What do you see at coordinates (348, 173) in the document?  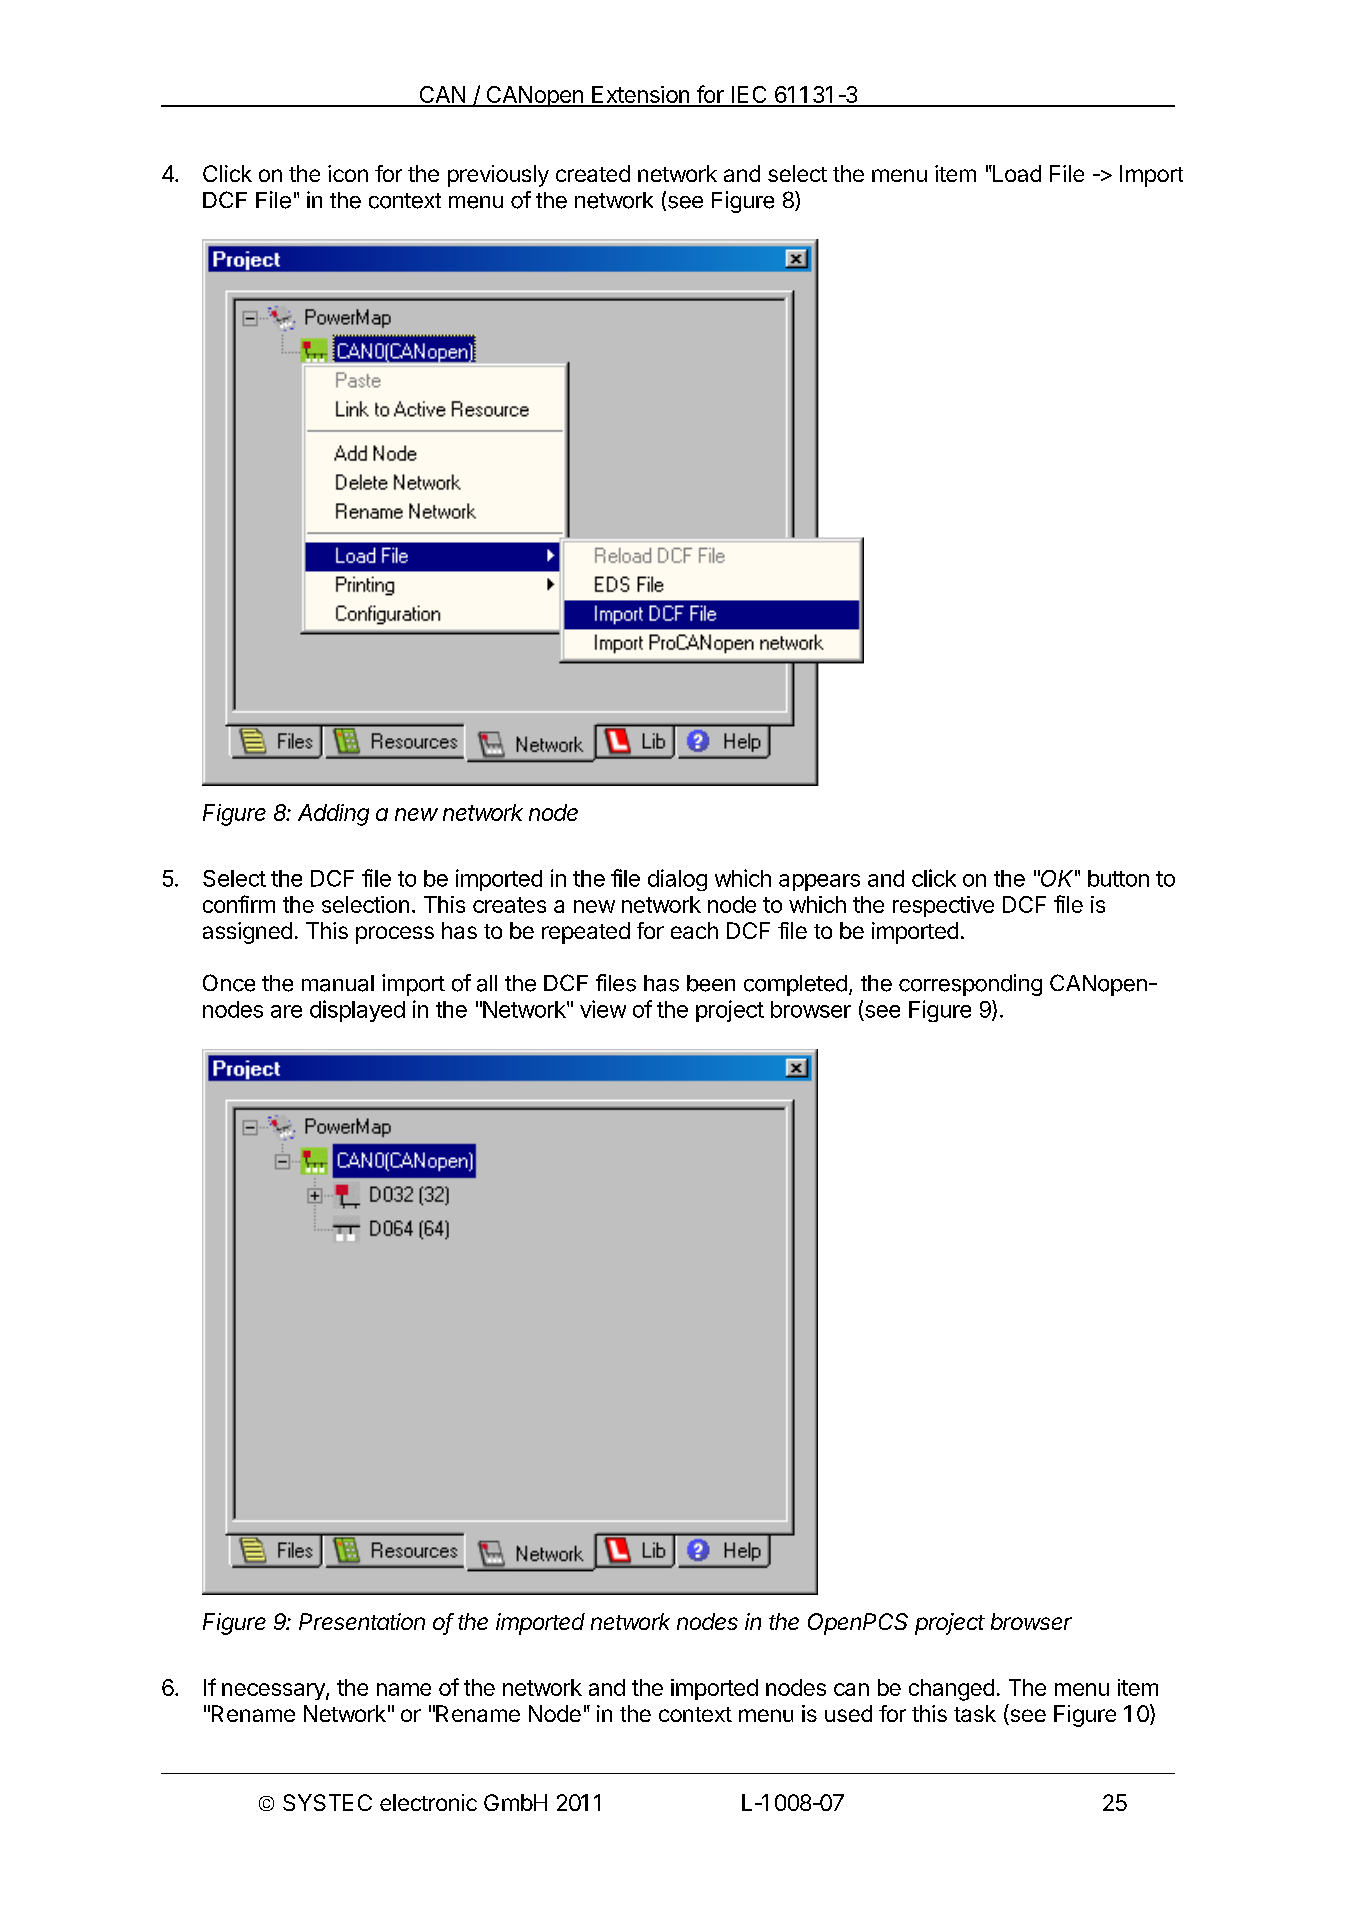 I see `icon` at bounding box center [348, 173].
